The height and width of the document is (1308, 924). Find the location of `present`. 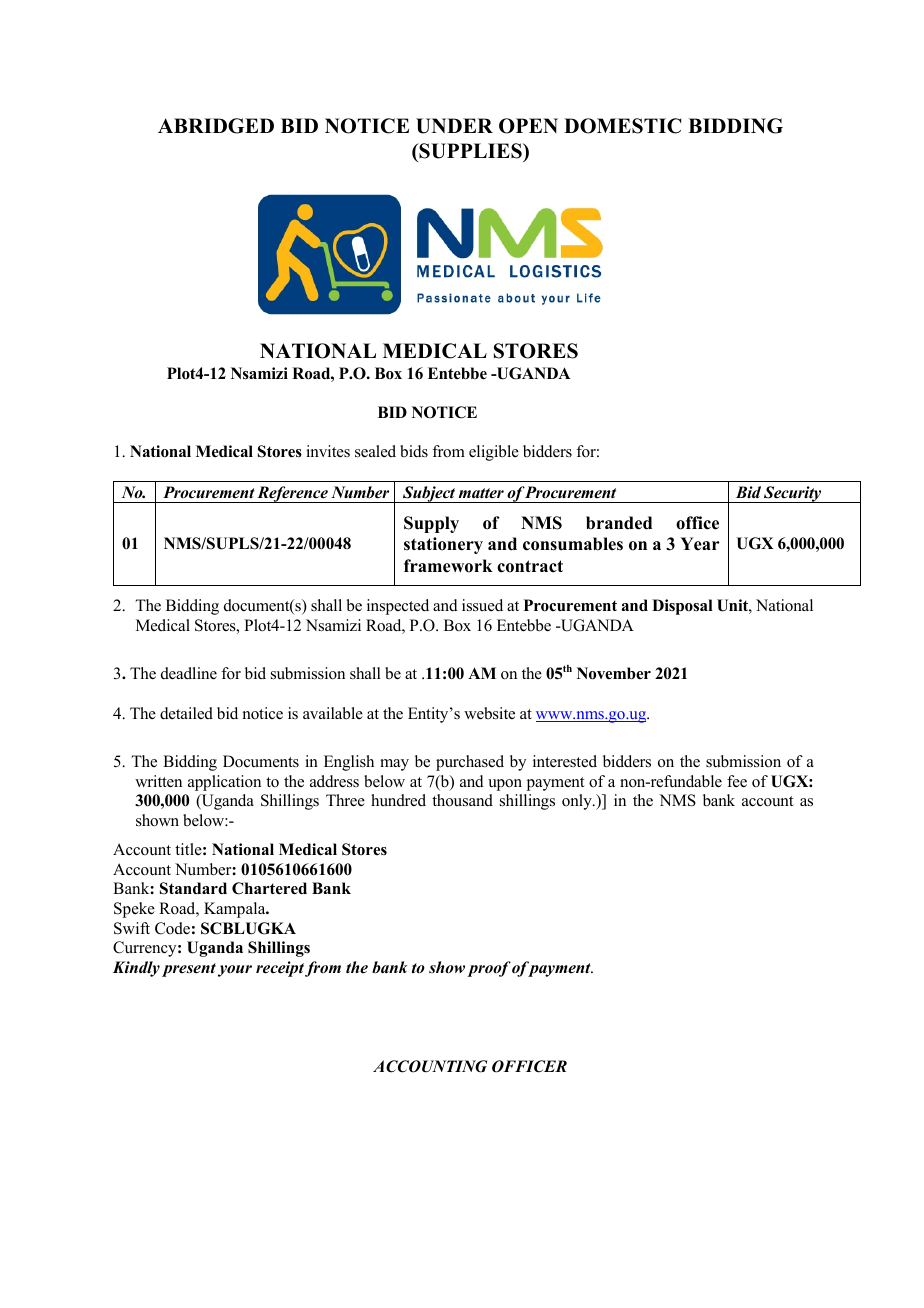

present is located at coordinates (189, 970).
